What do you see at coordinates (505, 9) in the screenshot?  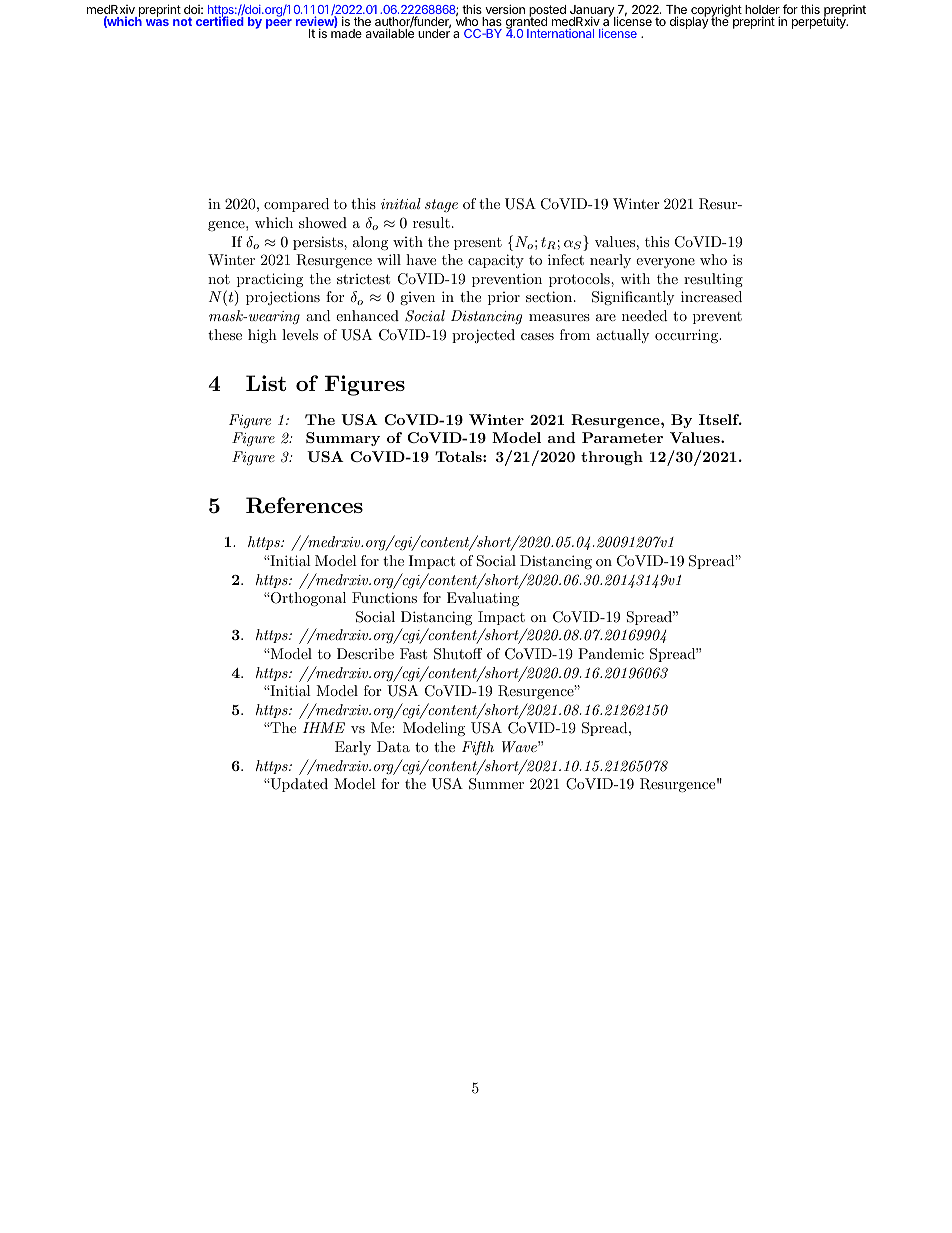 I see `version` at bounding box center [505, 9].
